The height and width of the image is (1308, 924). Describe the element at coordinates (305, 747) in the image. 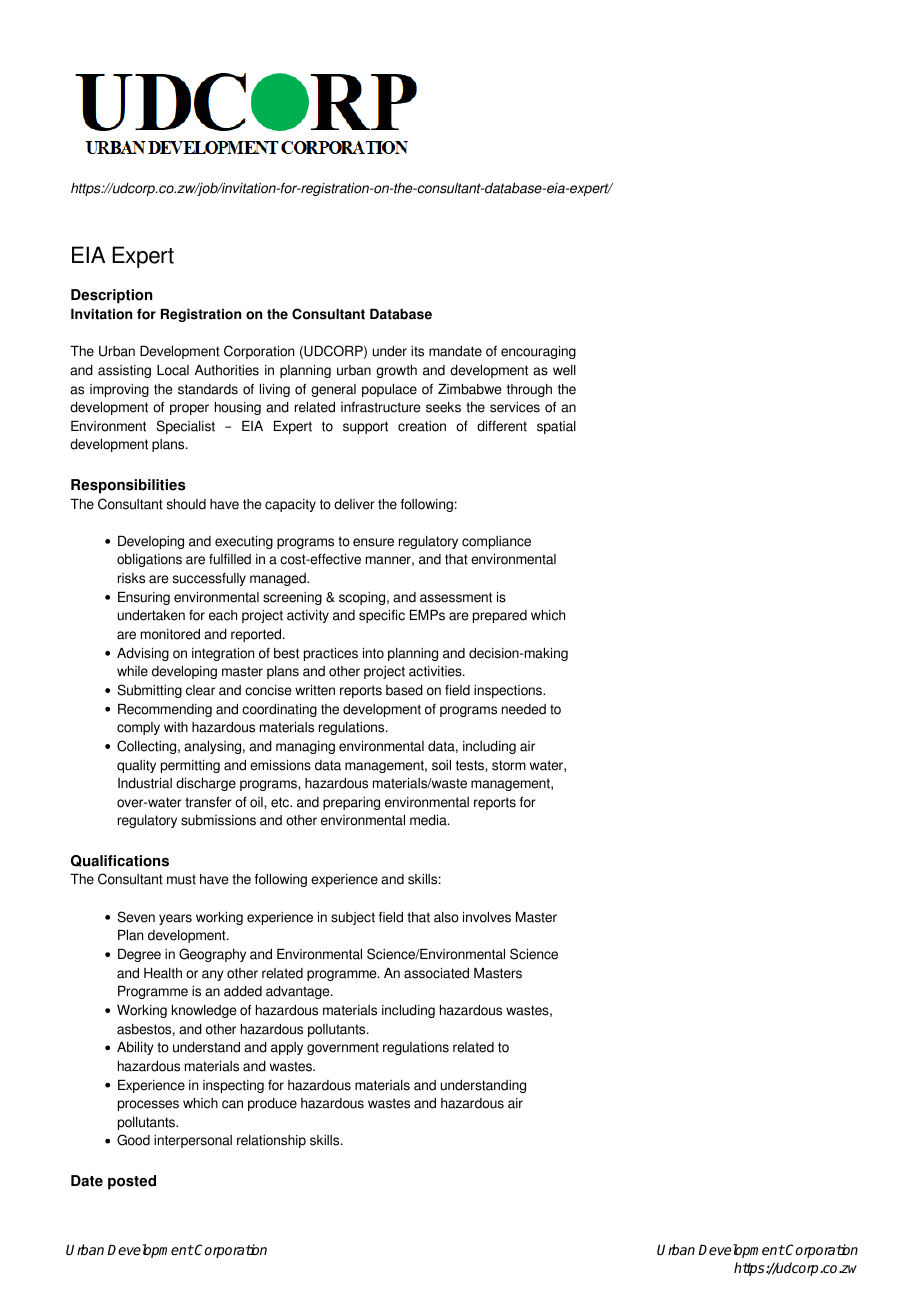

I see `managing` at that location.
